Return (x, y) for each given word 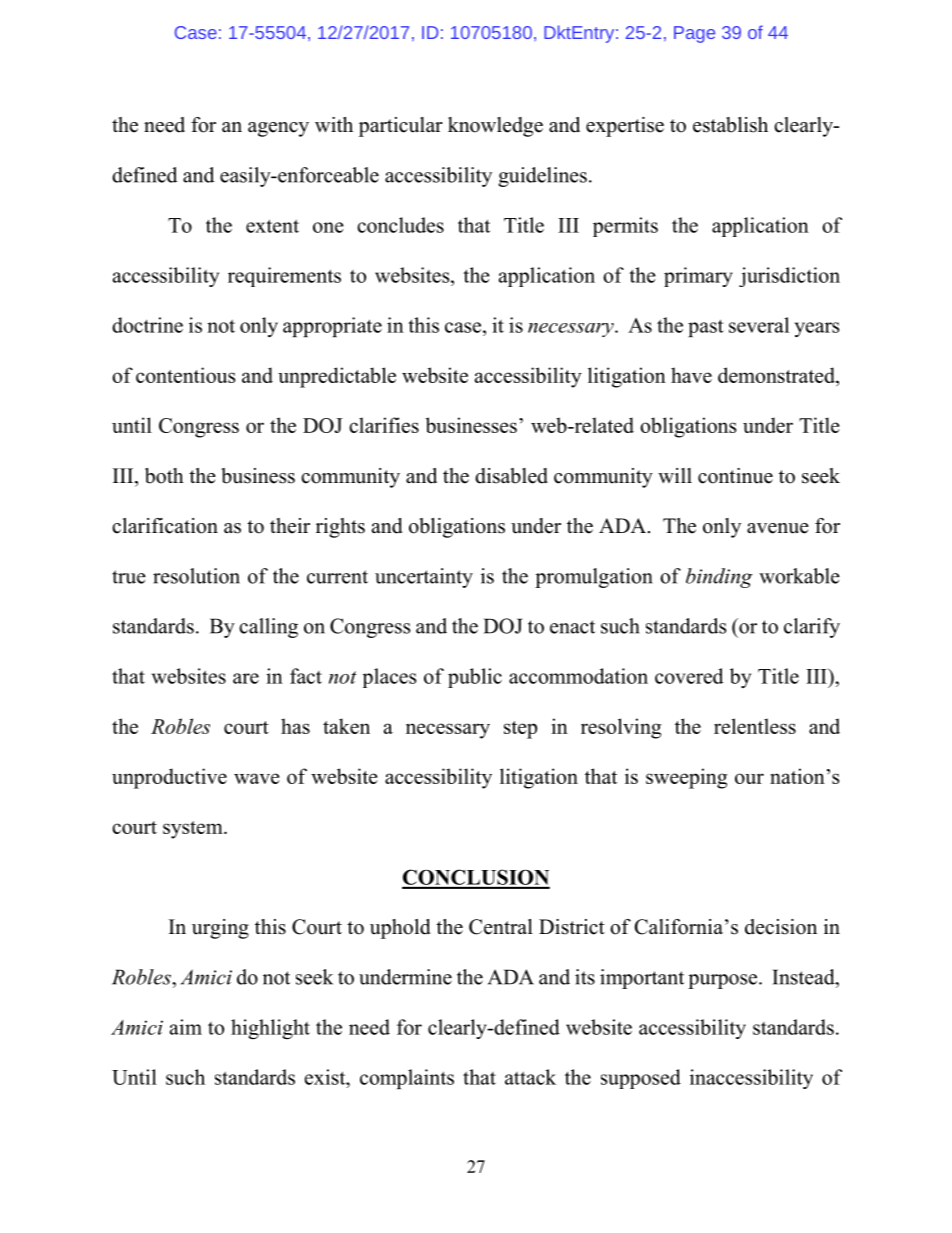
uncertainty (424, 578)
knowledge (495, 127)
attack (530, 1077)
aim (186, 1027)
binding (719, 578)
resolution (196, 576)
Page (694, 34)
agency (278, 129)
